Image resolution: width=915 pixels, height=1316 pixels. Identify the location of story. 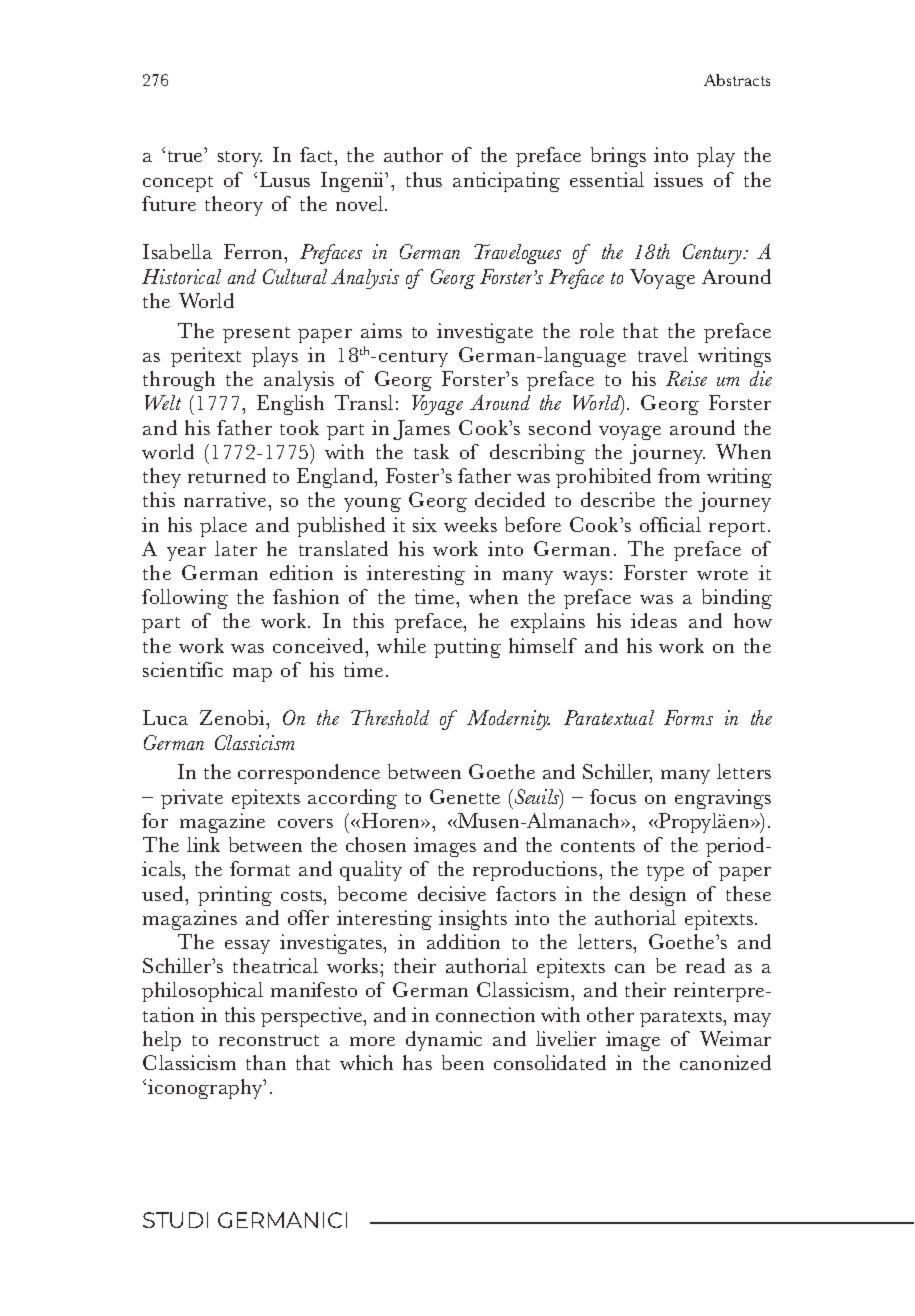
(240, 159).
